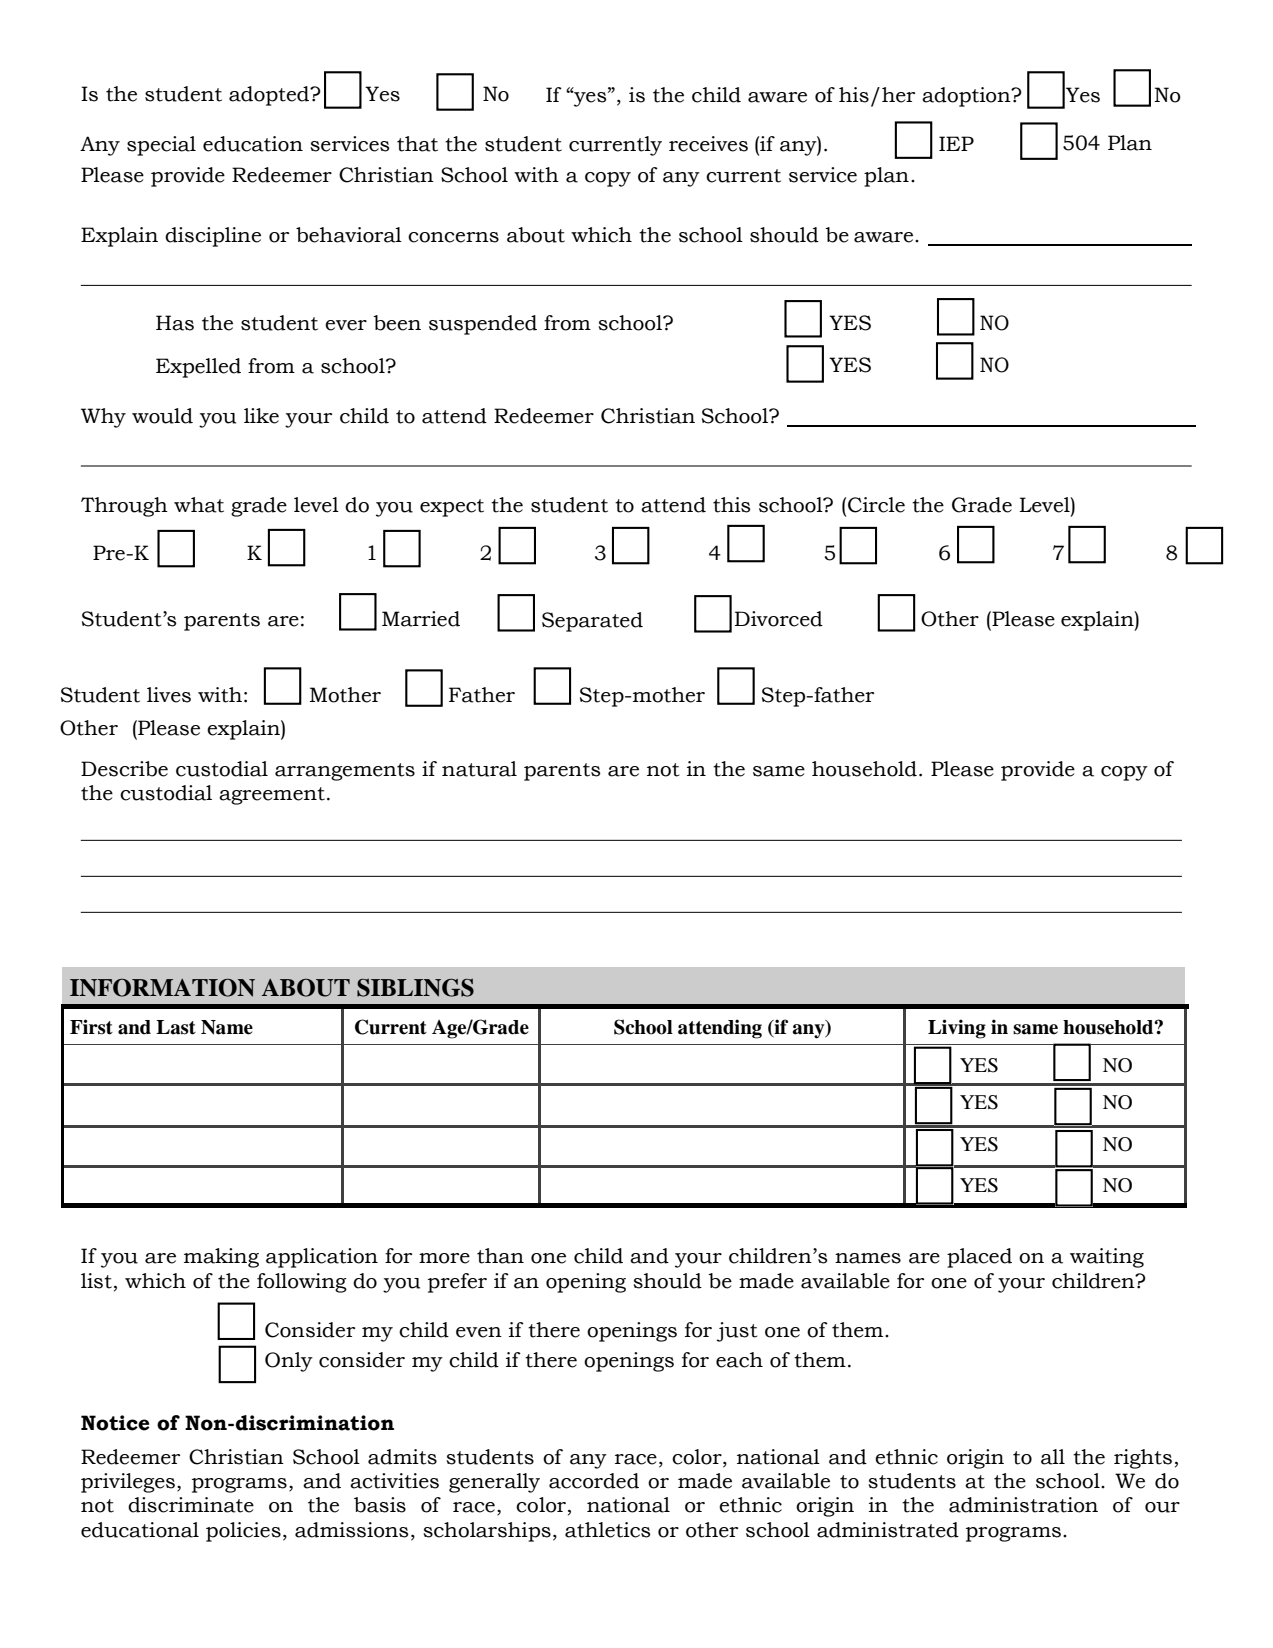 This screenshot has width=1273, height=1648. What do you see at coordinates (221, 1258) in the screenshot?
I see `making` at bounding box center [221, 1258].
